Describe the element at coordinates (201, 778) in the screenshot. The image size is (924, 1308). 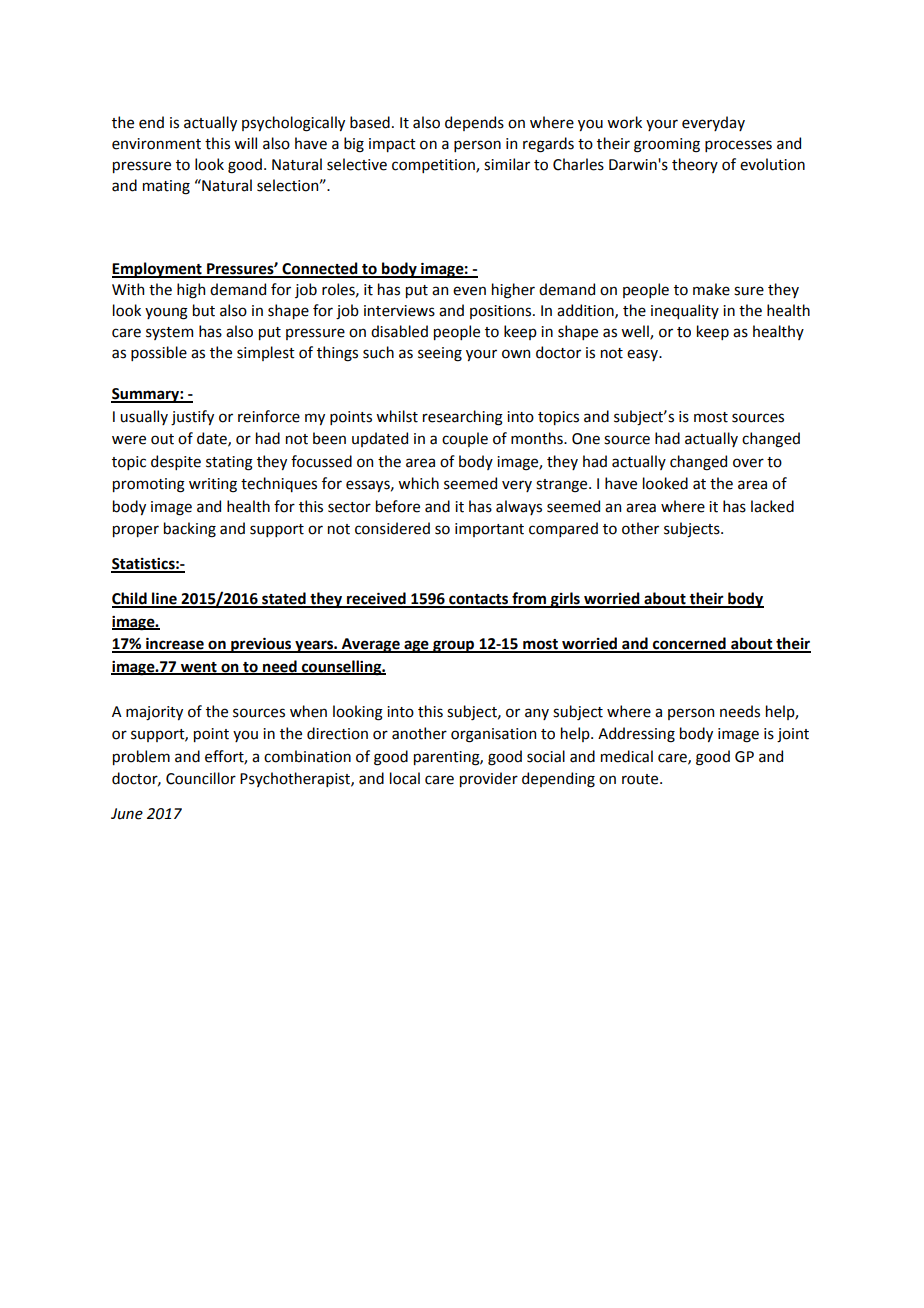
I see `Councillor` at that location.
